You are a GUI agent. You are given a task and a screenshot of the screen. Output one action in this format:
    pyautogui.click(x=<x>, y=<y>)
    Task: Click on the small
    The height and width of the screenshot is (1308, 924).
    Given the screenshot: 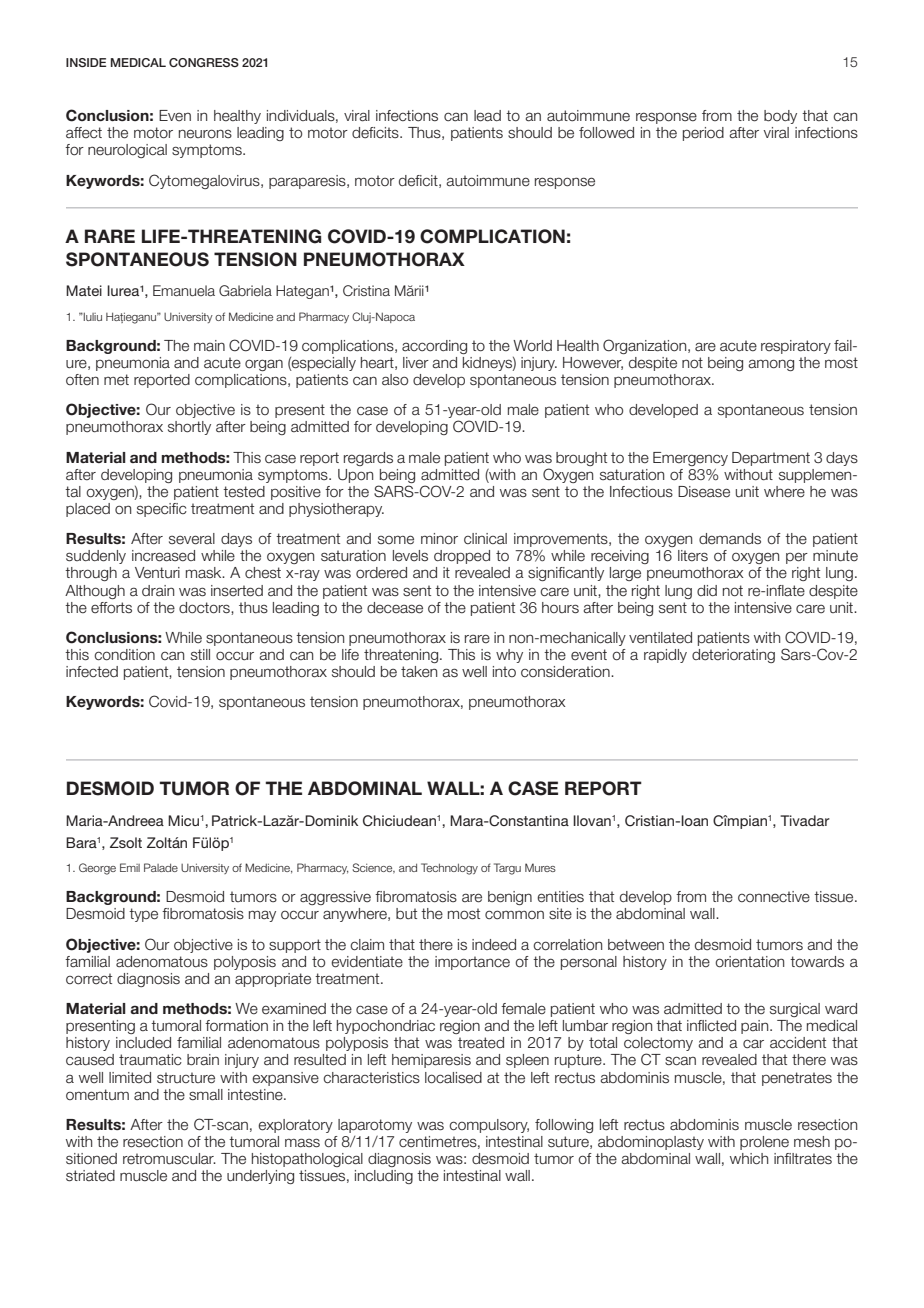 What is the action you would take?
    pyautogui.click(x=206, y=1095)
